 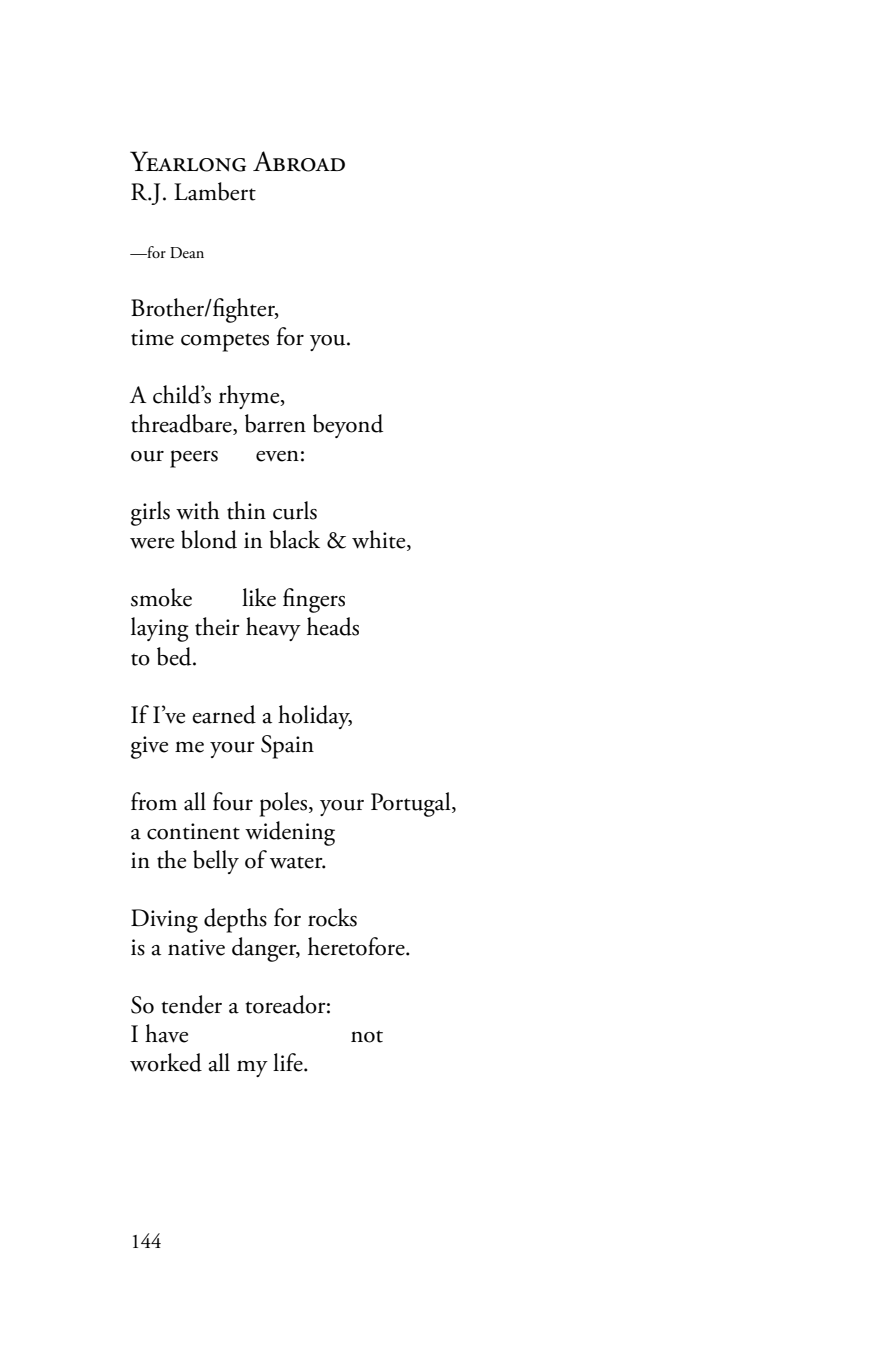 What do you see at coordinates (182, 424) in the page?
I see `threadbare` at bounding box center [182, 424].
